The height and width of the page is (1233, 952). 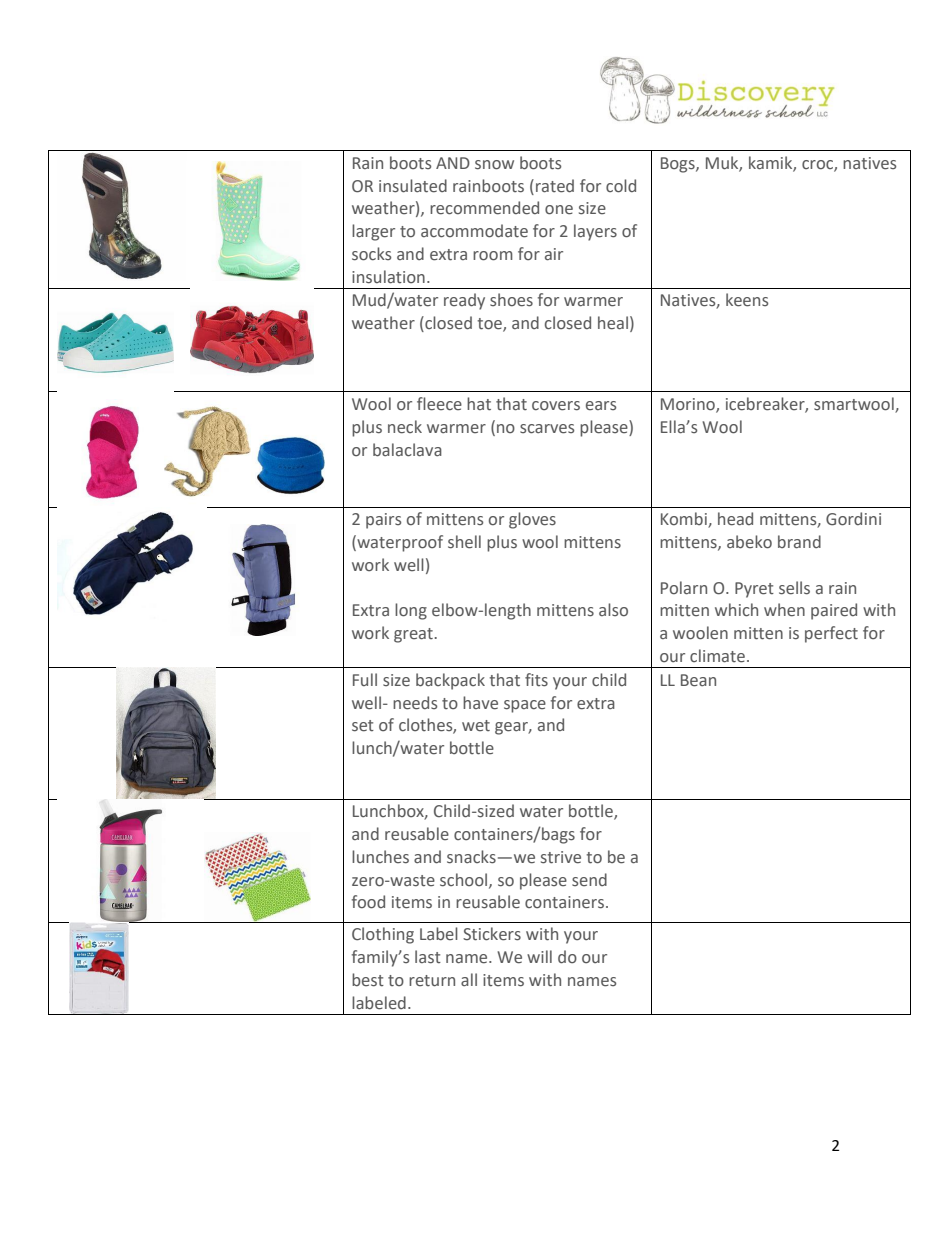 What do you see at coordinates (413, 186) in the page?
I see `insulated` at bounding box center [413, 186].
